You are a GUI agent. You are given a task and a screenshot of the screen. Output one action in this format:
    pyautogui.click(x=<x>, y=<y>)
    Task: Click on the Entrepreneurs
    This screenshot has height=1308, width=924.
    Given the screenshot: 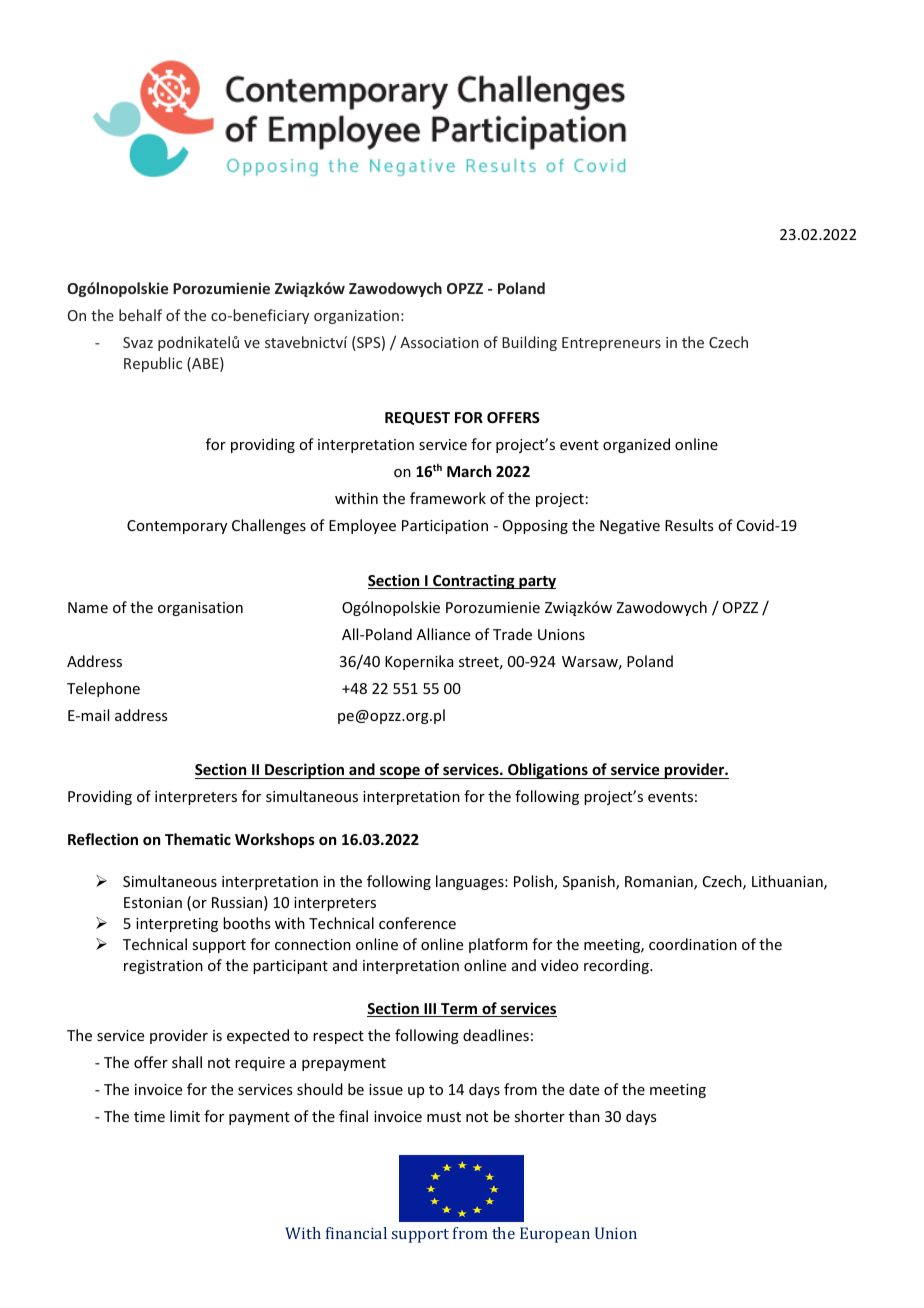 What is the action you would take?
    pyautogui.click(x=611, y=344)
